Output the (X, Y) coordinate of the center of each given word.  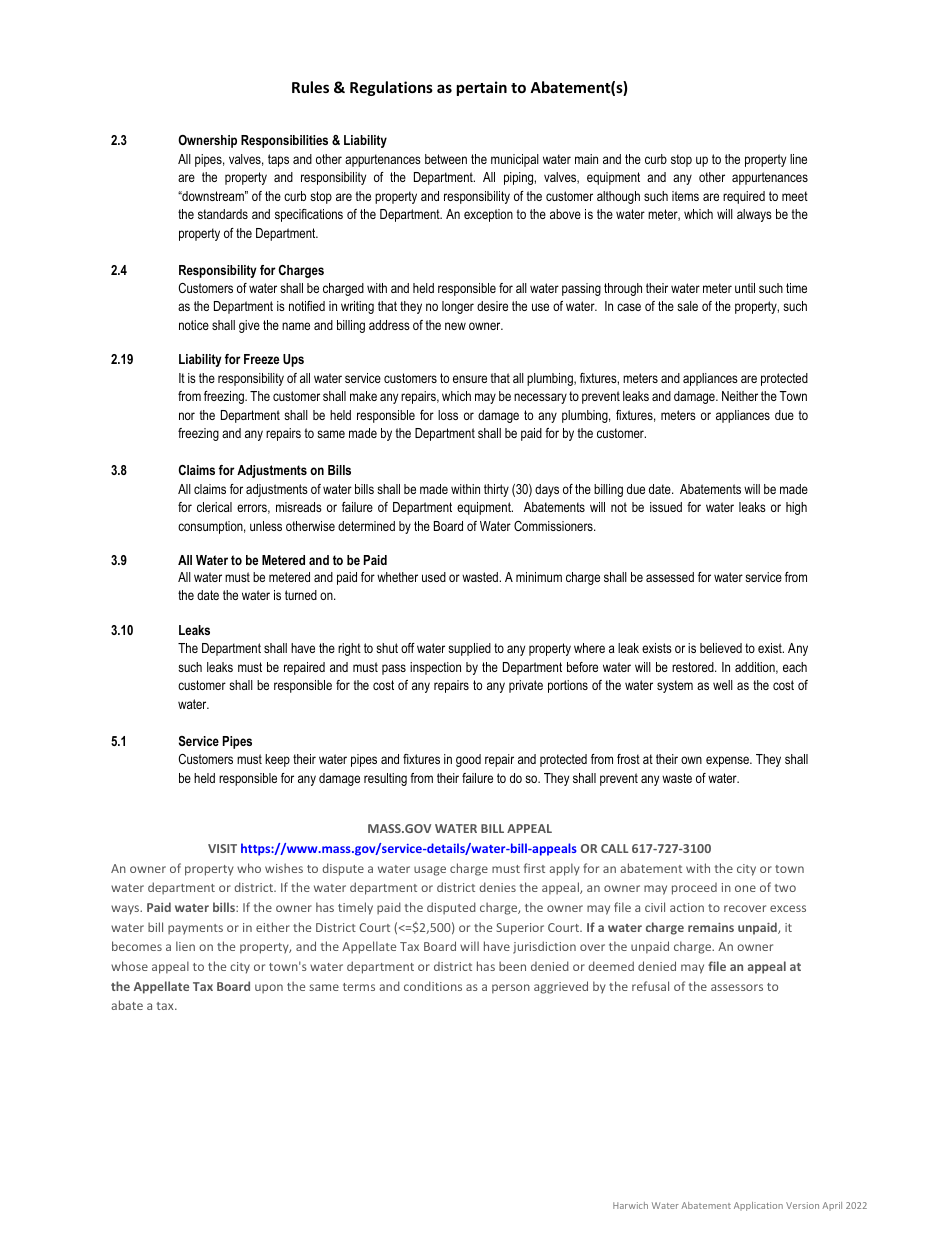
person (511, 989)
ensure (470, 379)
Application (758, 1206)
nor (187, 416)
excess (788, 908)
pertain (482, 88)
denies (497, 887)
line (798, 159)
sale (687, 306)
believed (721, 648)
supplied (469, 649)
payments (195, 929)
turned (301, 595)
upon (269, 989)
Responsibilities (284, 141)
